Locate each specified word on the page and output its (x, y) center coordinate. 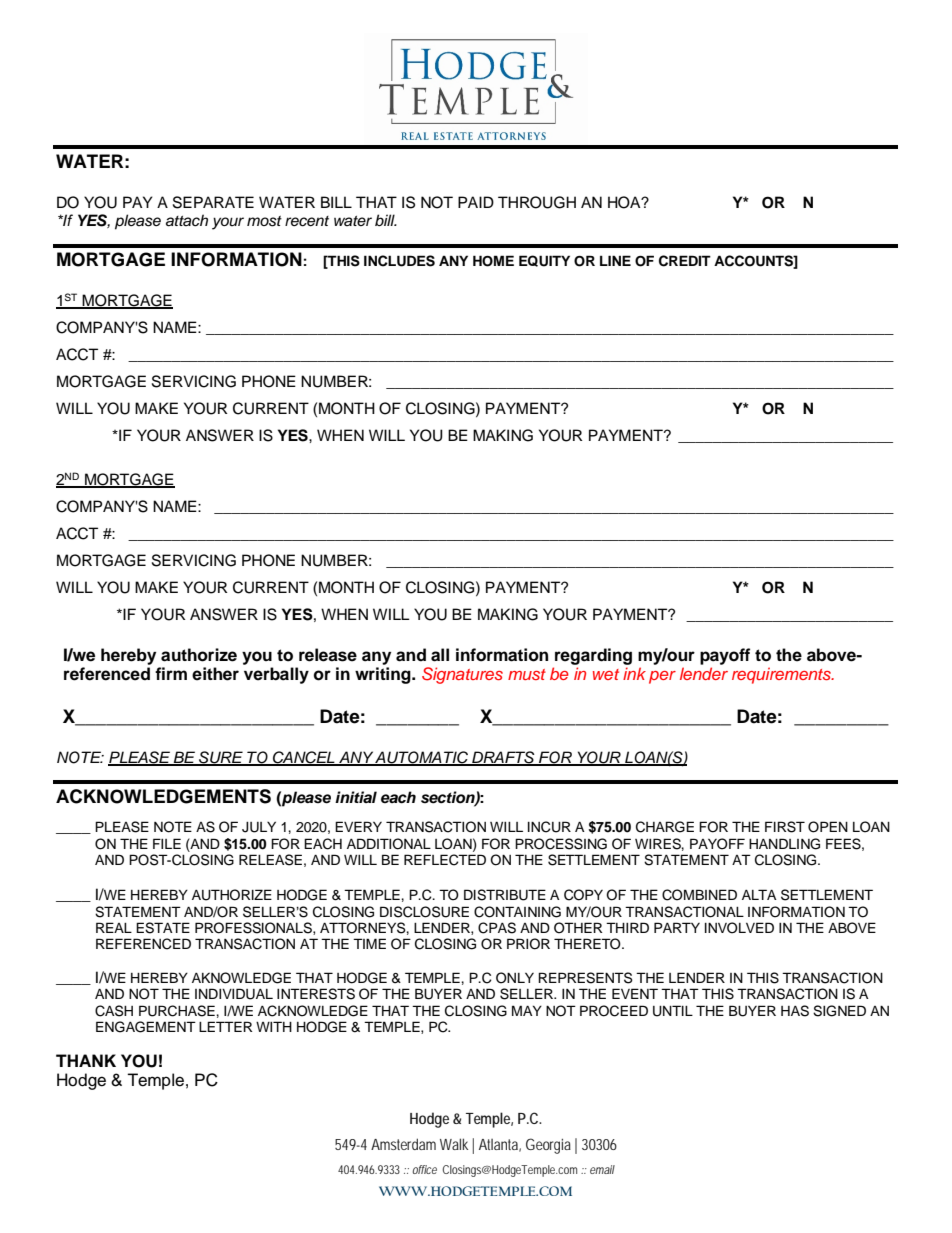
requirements (782, 675)
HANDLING (784, 844)
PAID (476, 202)
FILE (167, 843)
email (602, 1169)
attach (187, 220)
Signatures (462, 675)
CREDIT (685, 261)
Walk (454, 1144)
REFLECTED (445, 860)
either (215, 674)
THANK (86, 1060)
